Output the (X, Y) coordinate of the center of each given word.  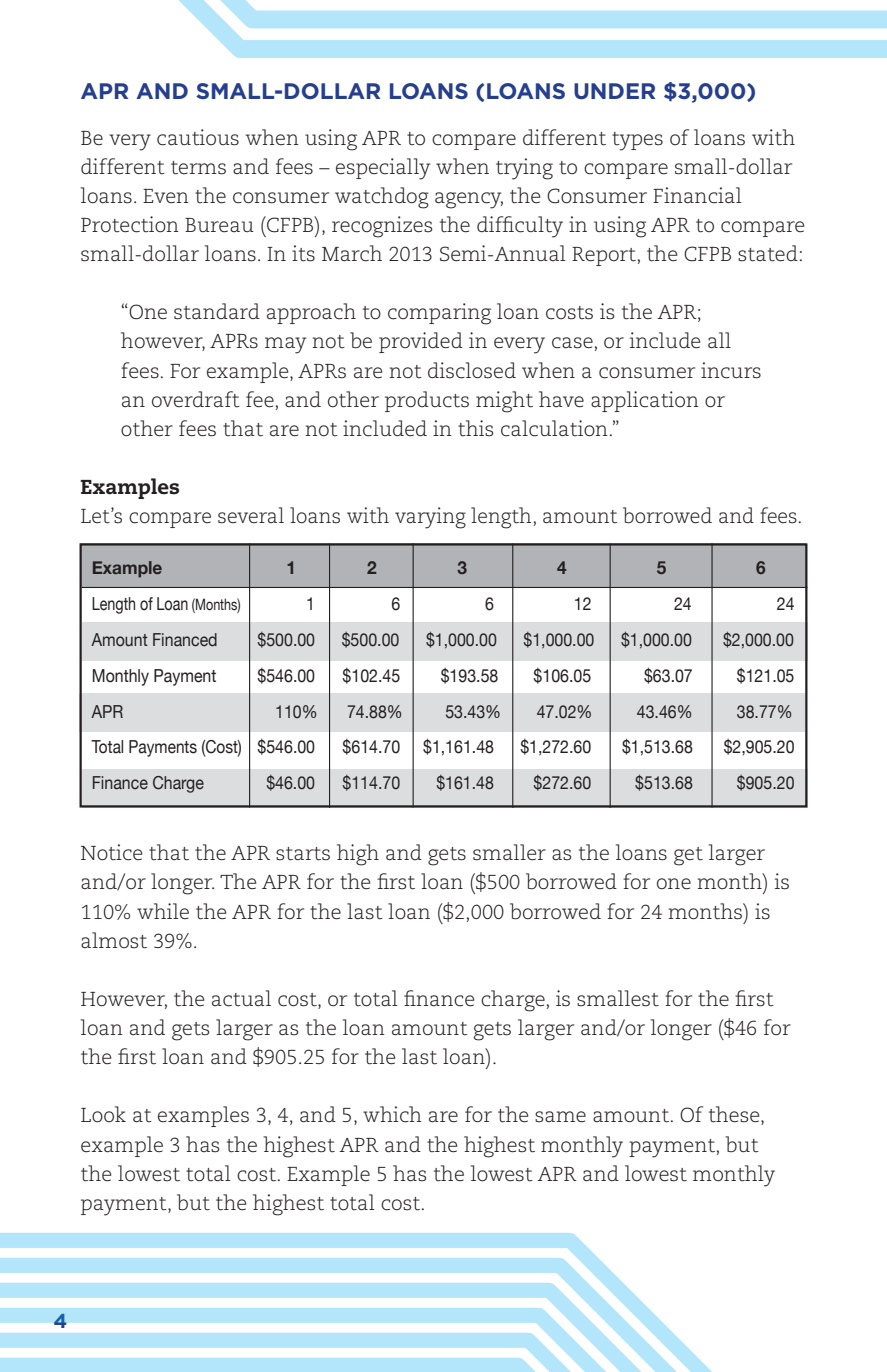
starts (303, 854)
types (637, 141)
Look (103, 1114)
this (475, 428)
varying (430, 518)
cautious (198, 137)
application (645, 401)
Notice (112, 852)
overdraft (196, 399)
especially (383, 169)
